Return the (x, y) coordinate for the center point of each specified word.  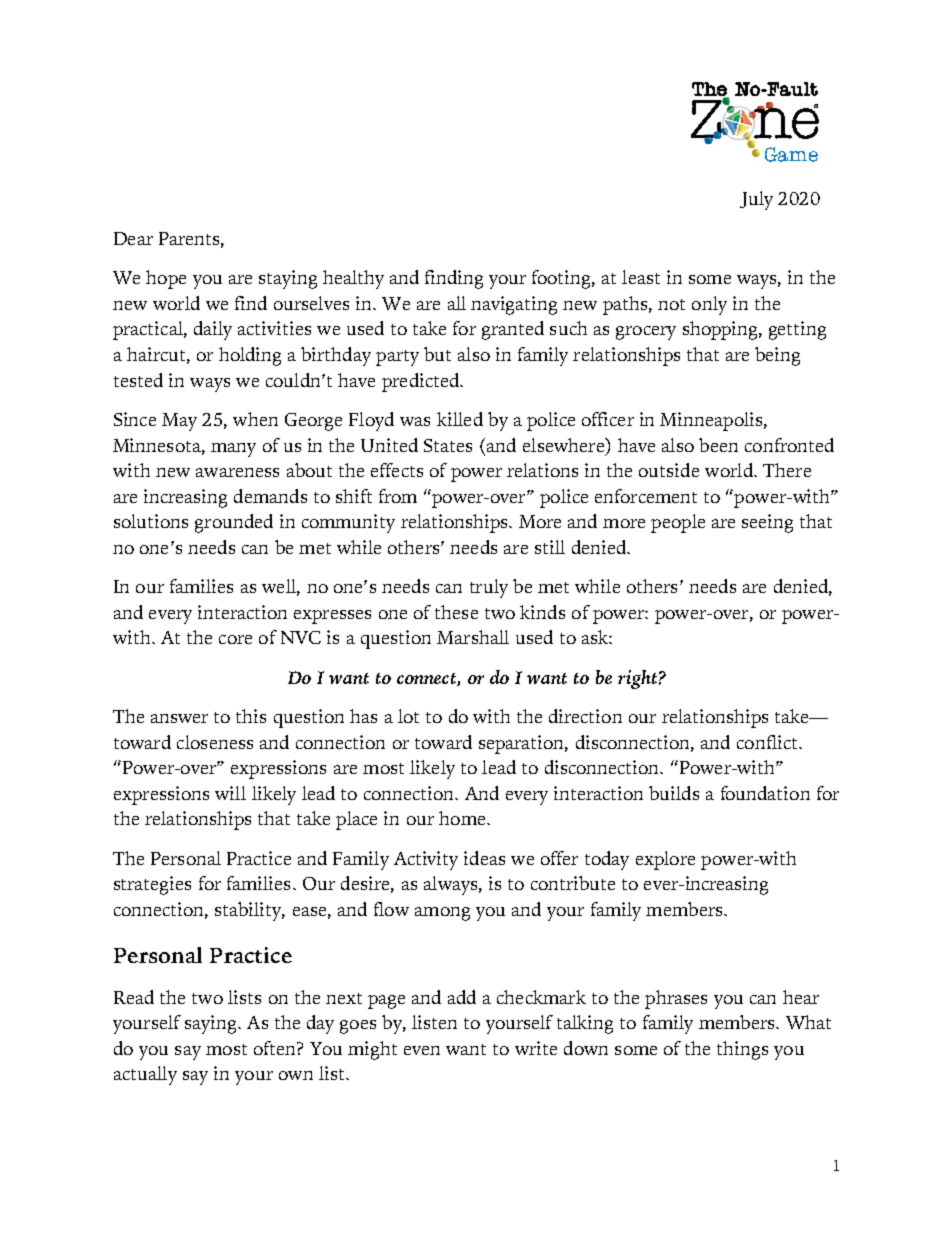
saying (212, 1024)
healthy (353, 279)
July (756, 200)
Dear (133, 238)
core (235, 639)
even (422, 1050)
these (456, 612)
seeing (767, 523)
